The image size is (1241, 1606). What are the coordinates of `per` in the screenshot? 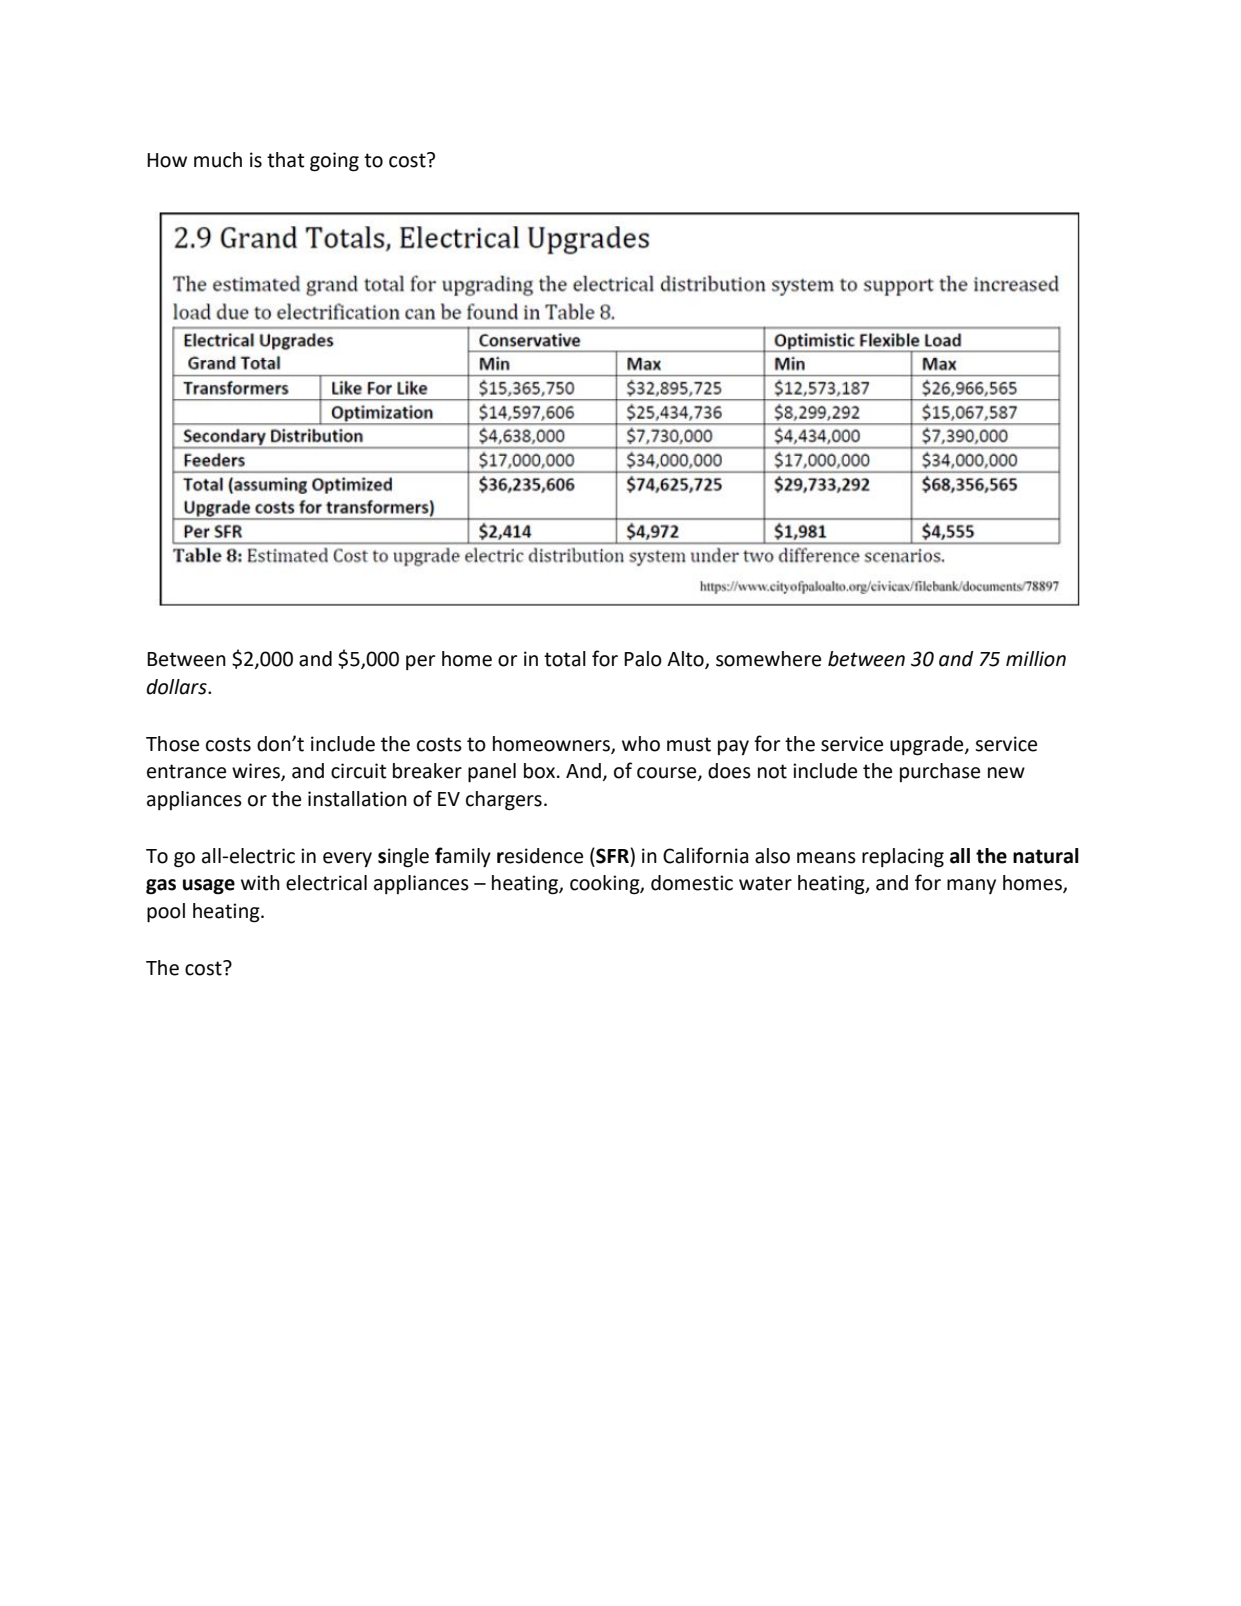 It's located at (420, 662).
